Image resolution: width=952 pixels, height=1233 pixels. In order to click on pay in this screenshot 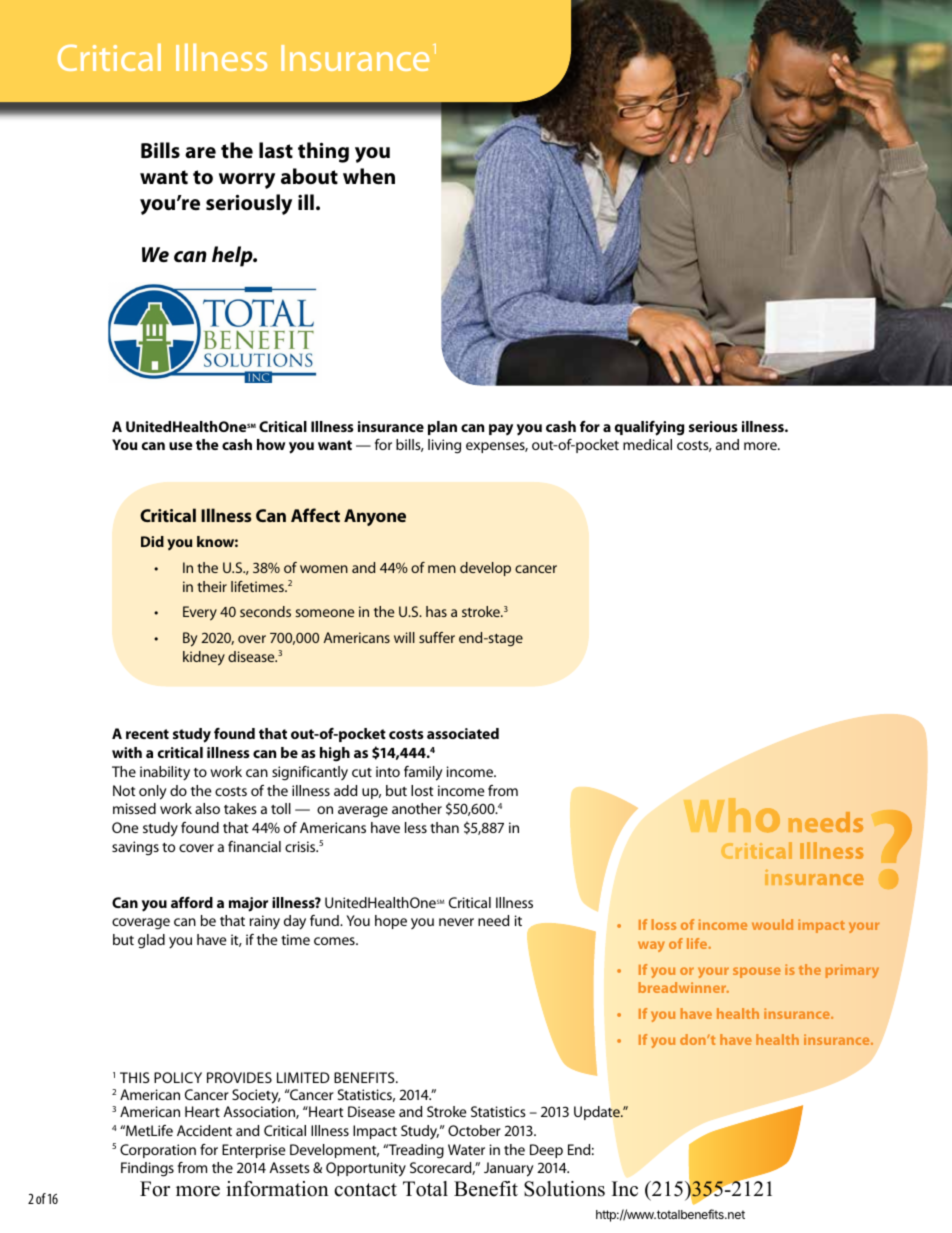, I will do `click(501, 429)`.
